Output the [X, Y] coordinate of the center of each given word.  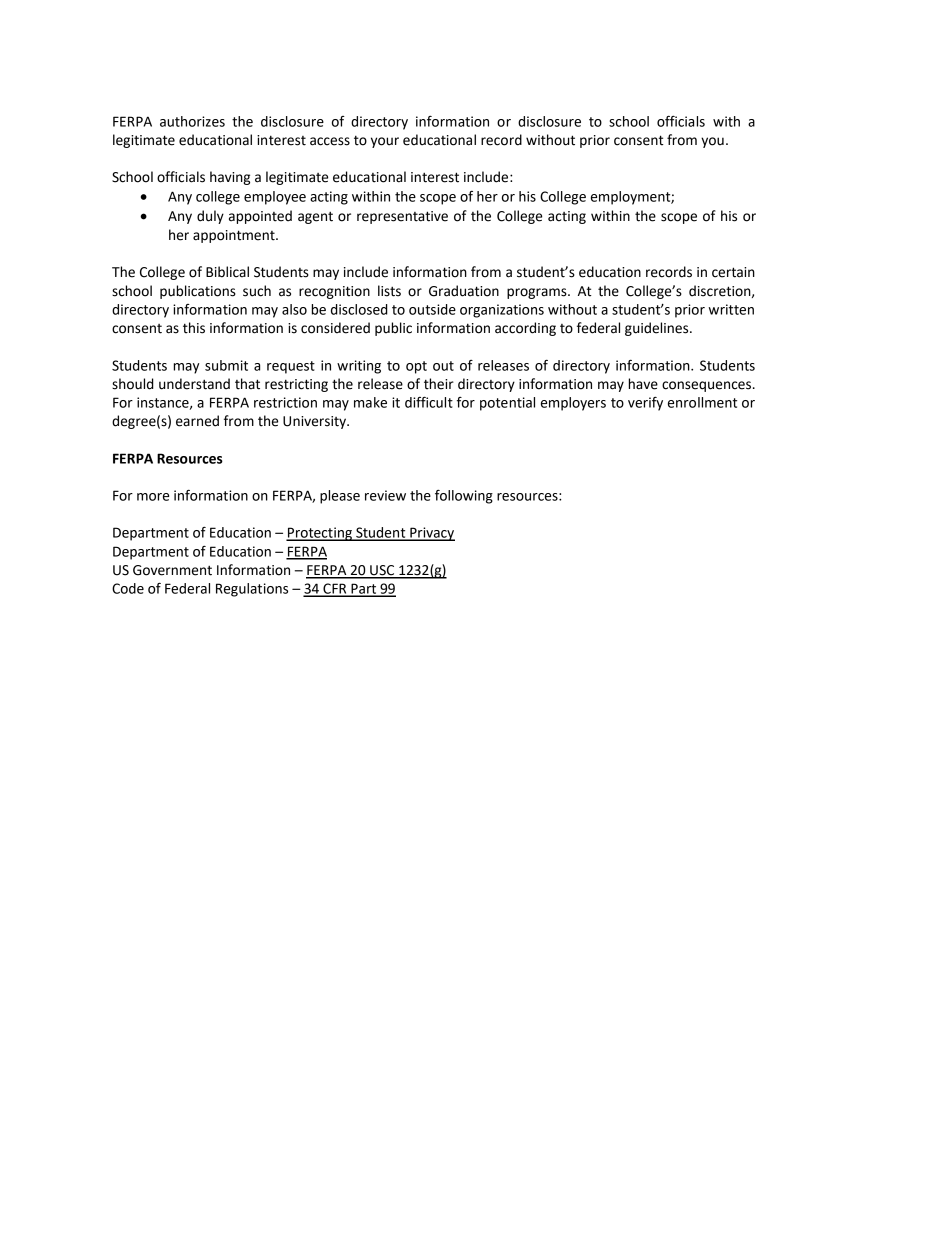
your [385, 142]
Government [172, 570]
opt [416, 367]
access [330, 141]
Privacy [431, 534]
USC [382, 571]
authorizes [192, 121]
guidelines [658, 329]
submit [226, 365]
